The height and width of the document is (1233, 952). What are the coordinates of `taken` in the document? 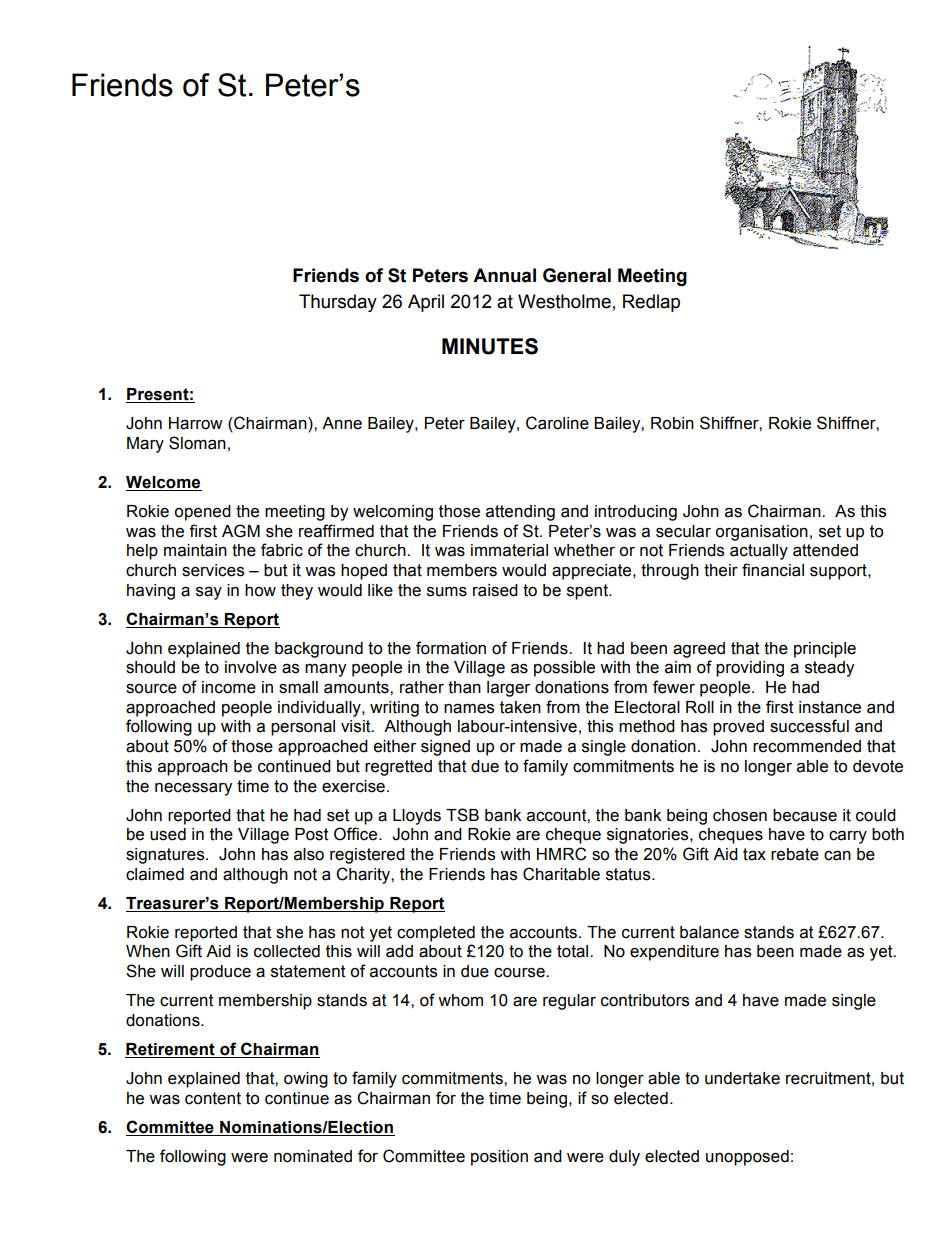 It's located at (520, 707).
